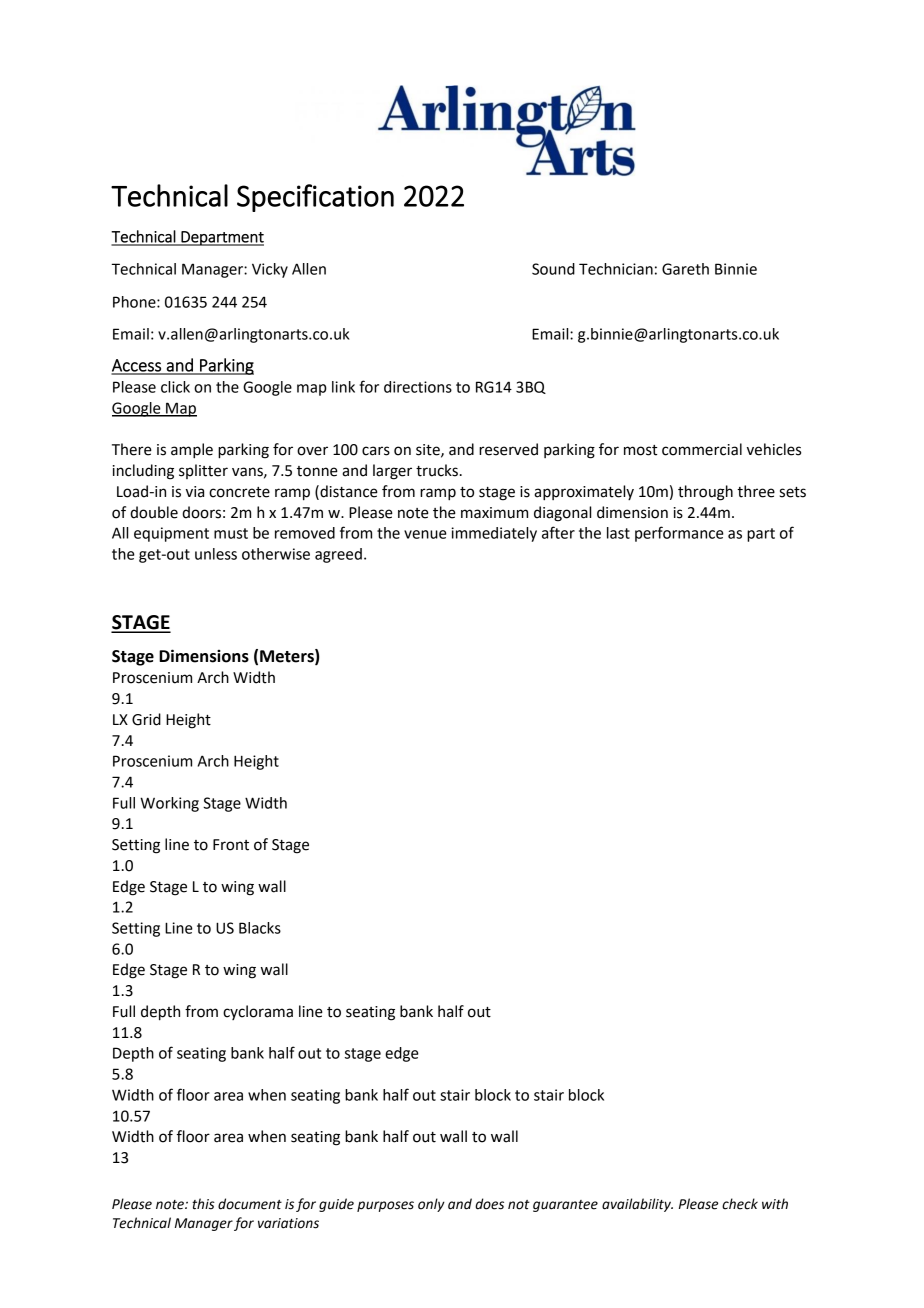  What do you see at coordinates (146, 719) in the document?
I see `Grid` at bounding box center [146, 719].
